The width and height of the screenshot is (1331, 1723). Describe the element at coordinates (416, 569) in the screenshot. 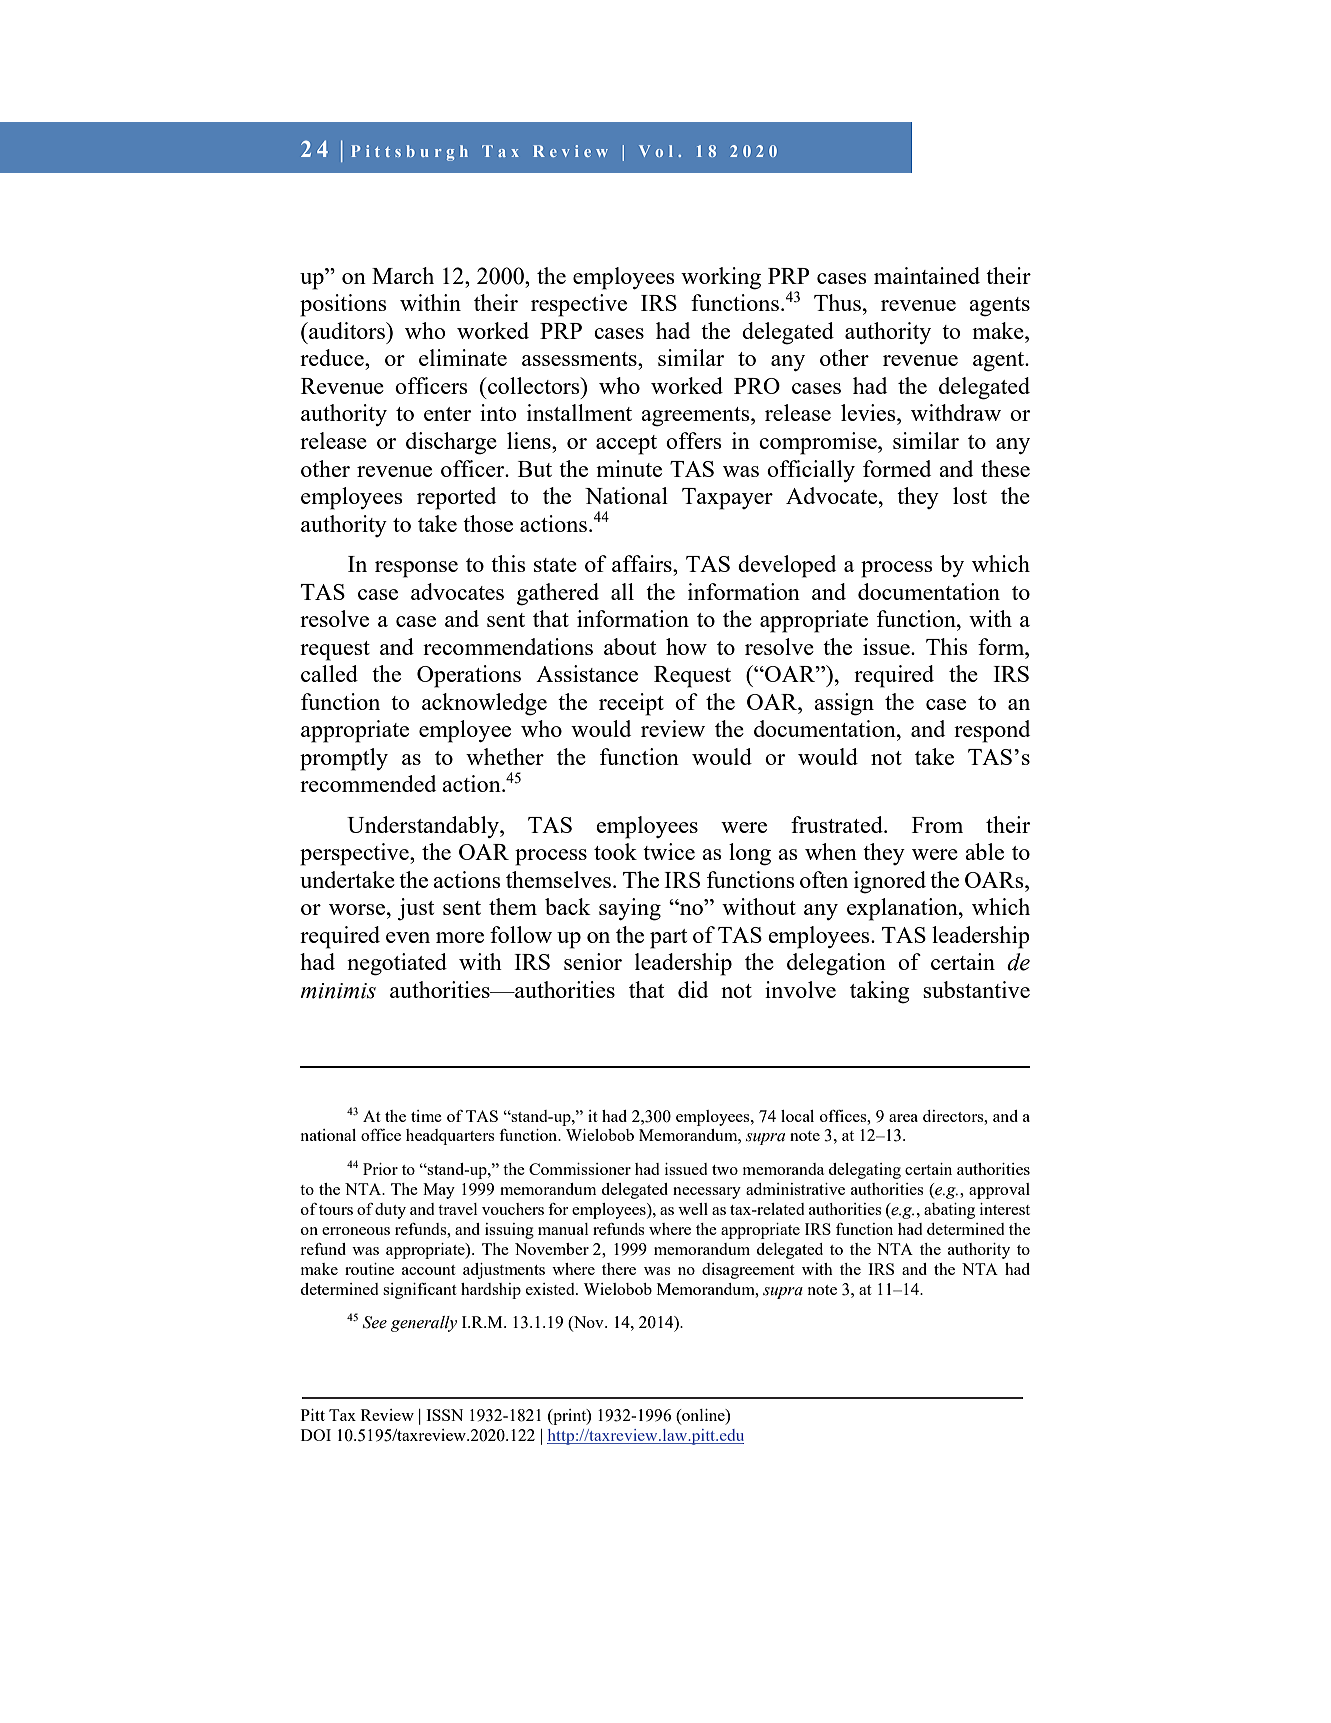

I see `response` at that location.
